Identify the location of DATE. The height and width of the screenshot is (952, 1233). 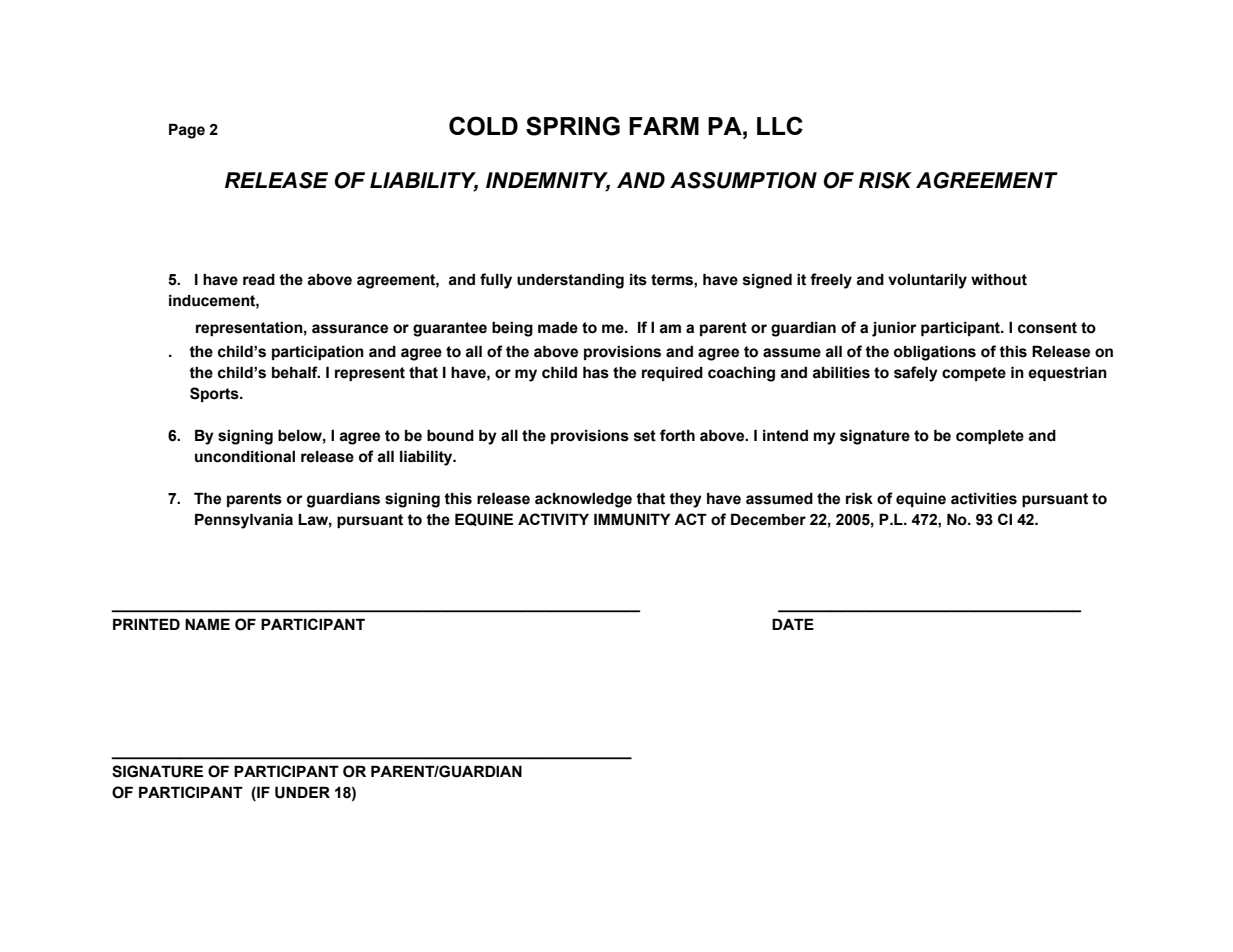
(793, 624).
